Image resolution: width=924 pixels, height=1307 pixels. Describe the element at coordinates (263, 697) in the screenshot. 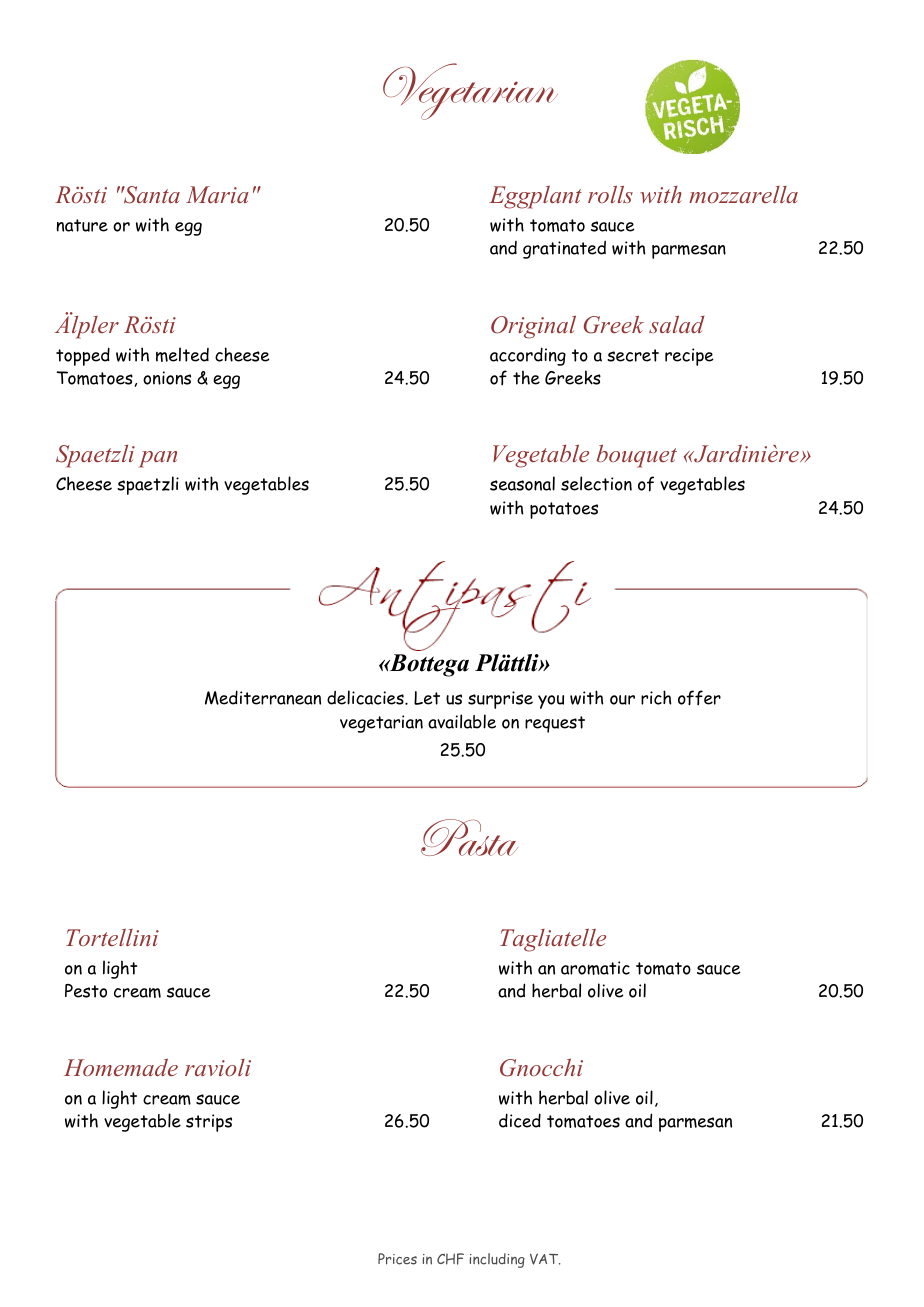

I see `Mediterranean` at that location.
